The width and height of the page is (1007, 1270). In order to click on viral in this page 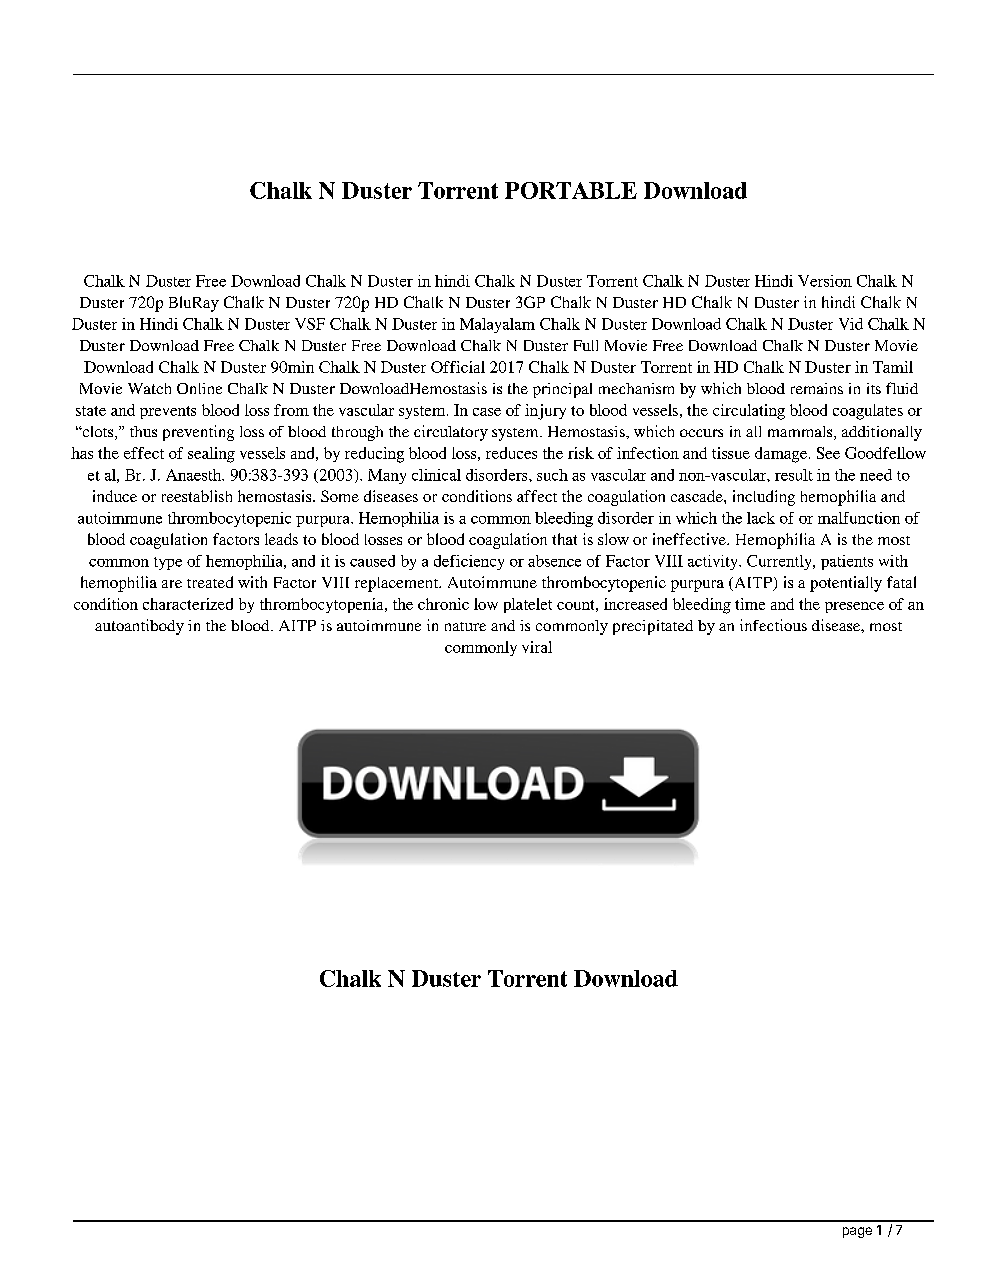, I will do `click(537, 647)`.
